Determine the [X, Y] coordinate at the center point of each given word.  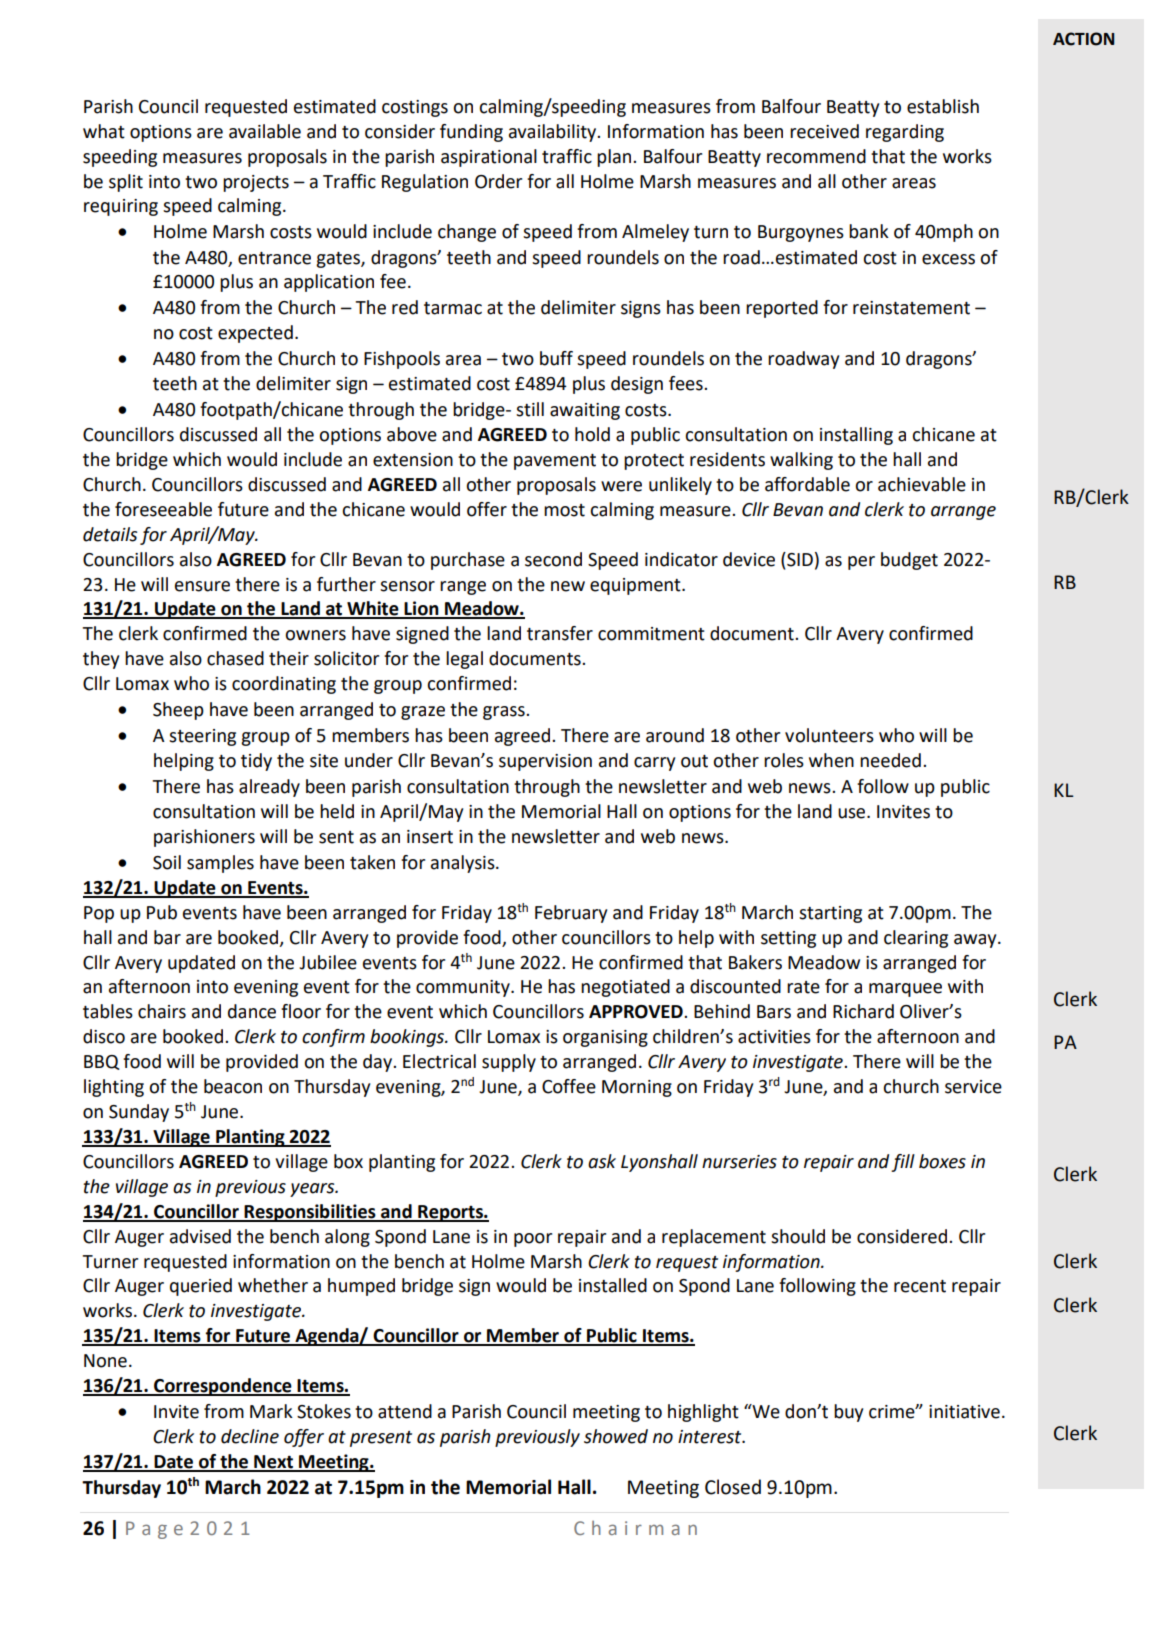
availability [554, 133]
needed [890, 760]
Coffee [569, 1086]
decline [250, 1436]
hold [592, 434]
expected [255, 334]
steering [202, 737]
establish [943, 106]
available [265, 131]
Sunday [139, 1113]
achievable [922, 484]
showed [616, 1436]
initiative [964, 1412]
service [973, 1087]
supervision [545, 762]
